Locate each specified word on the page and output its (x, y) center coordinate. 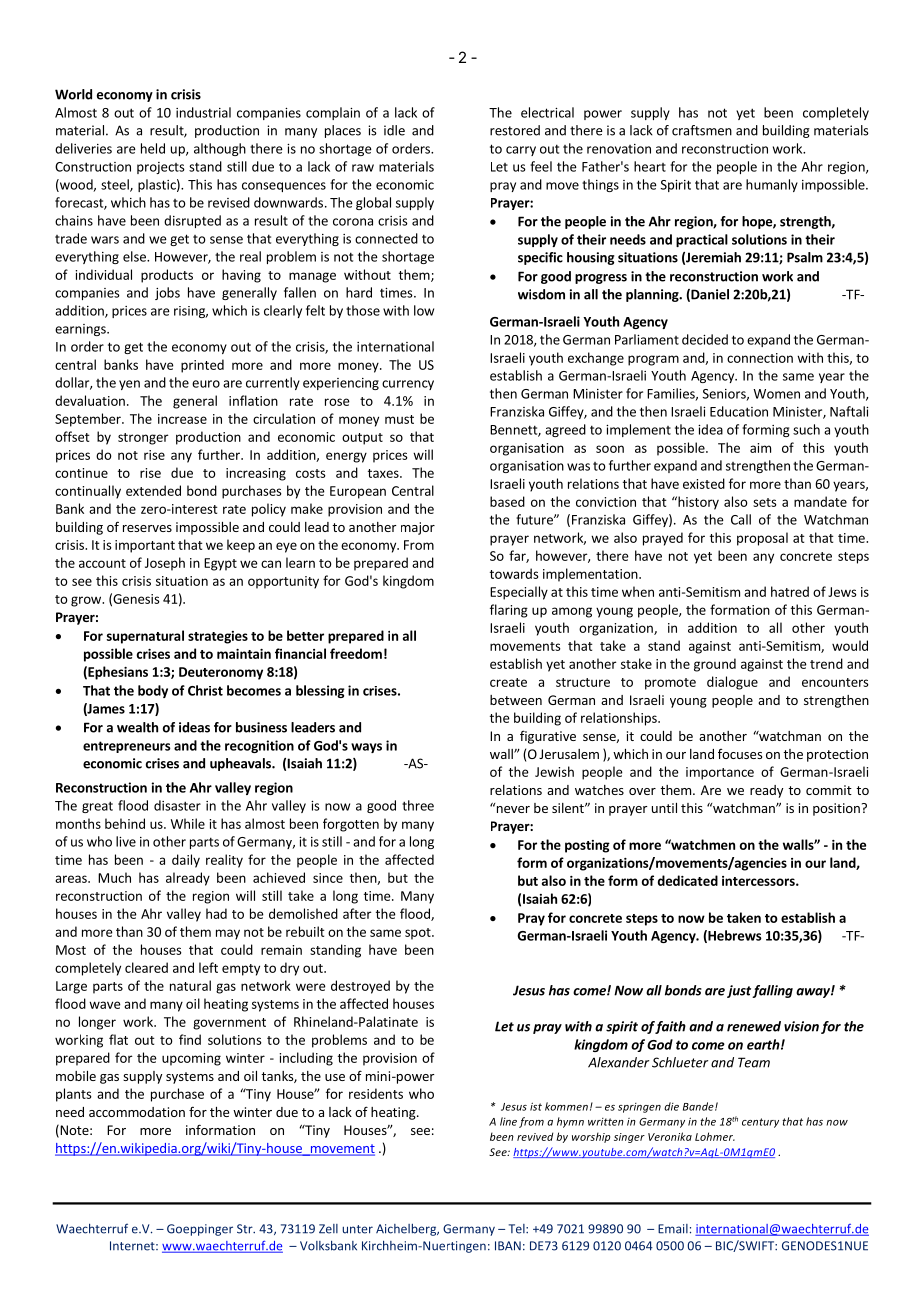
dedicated (688, 880)
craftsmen (702, 130)
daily (186, 861)
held (153, 148)
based (507, 501)
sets (765, 502)
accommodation (137, 1112)
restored (515, 130)
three (418, 805)
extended (153, 490)
